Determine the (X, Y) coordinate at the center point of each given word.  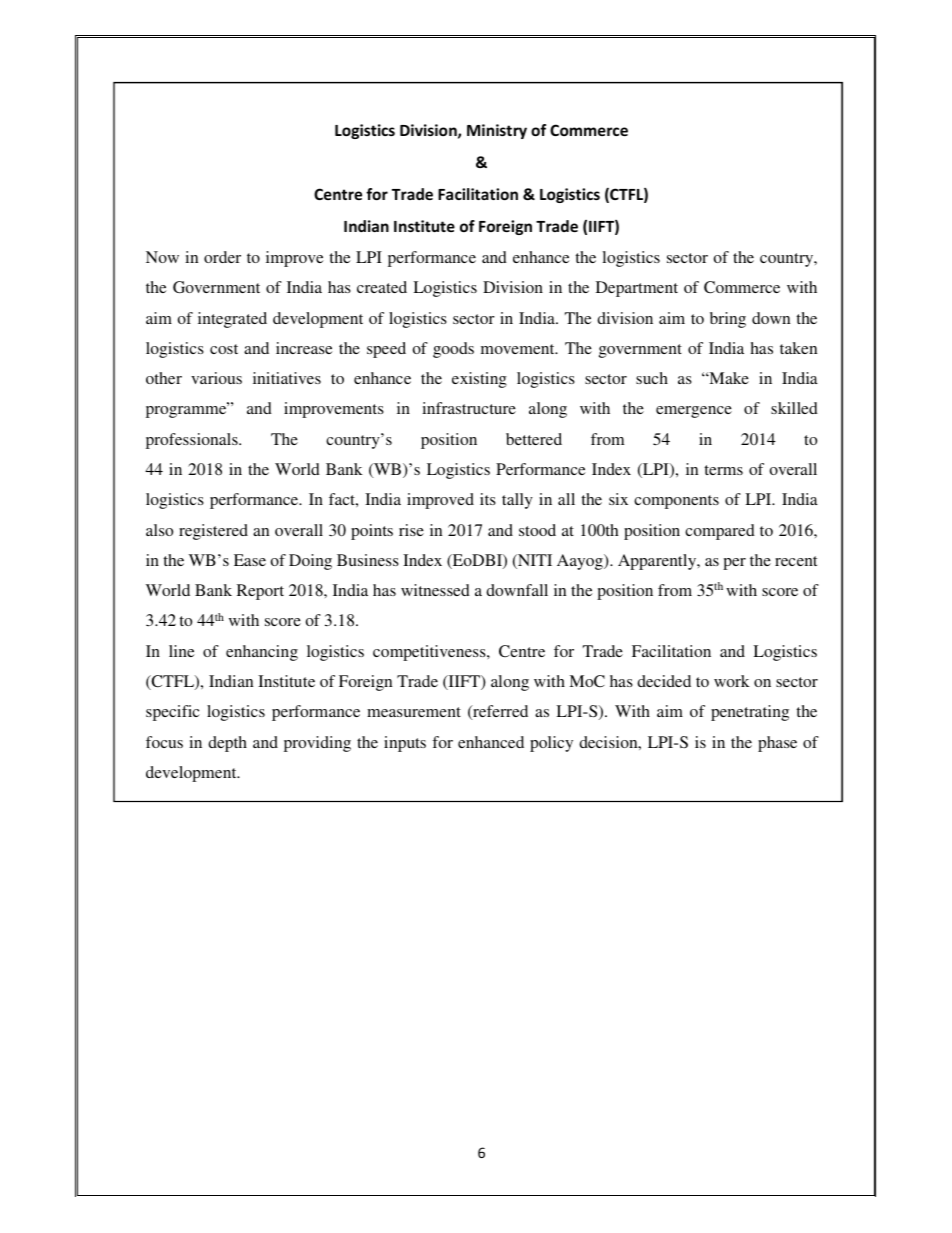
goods (453, 350)
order (222, 257)
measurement (414, 712)
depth (227, 744)
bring (728, 320)
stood (537, 530)
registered (213, 532)
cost (224, 349)
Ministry (497, 131)
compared (720, 532)
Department (637, 289)
